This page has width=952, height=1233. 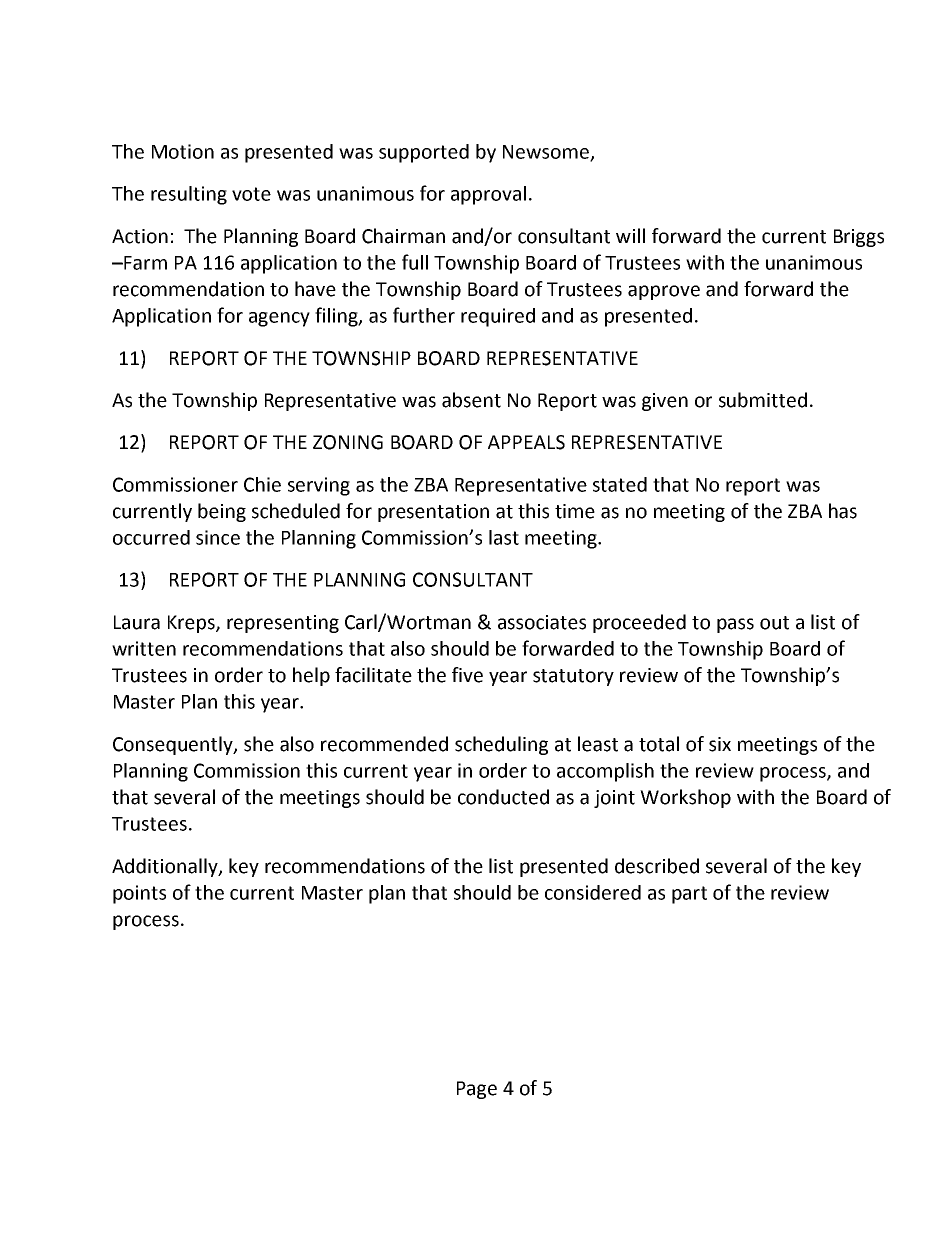 What do you see at coordinates (488, 195) in the page?
I see `approval` at bounding box center [488, 195].
